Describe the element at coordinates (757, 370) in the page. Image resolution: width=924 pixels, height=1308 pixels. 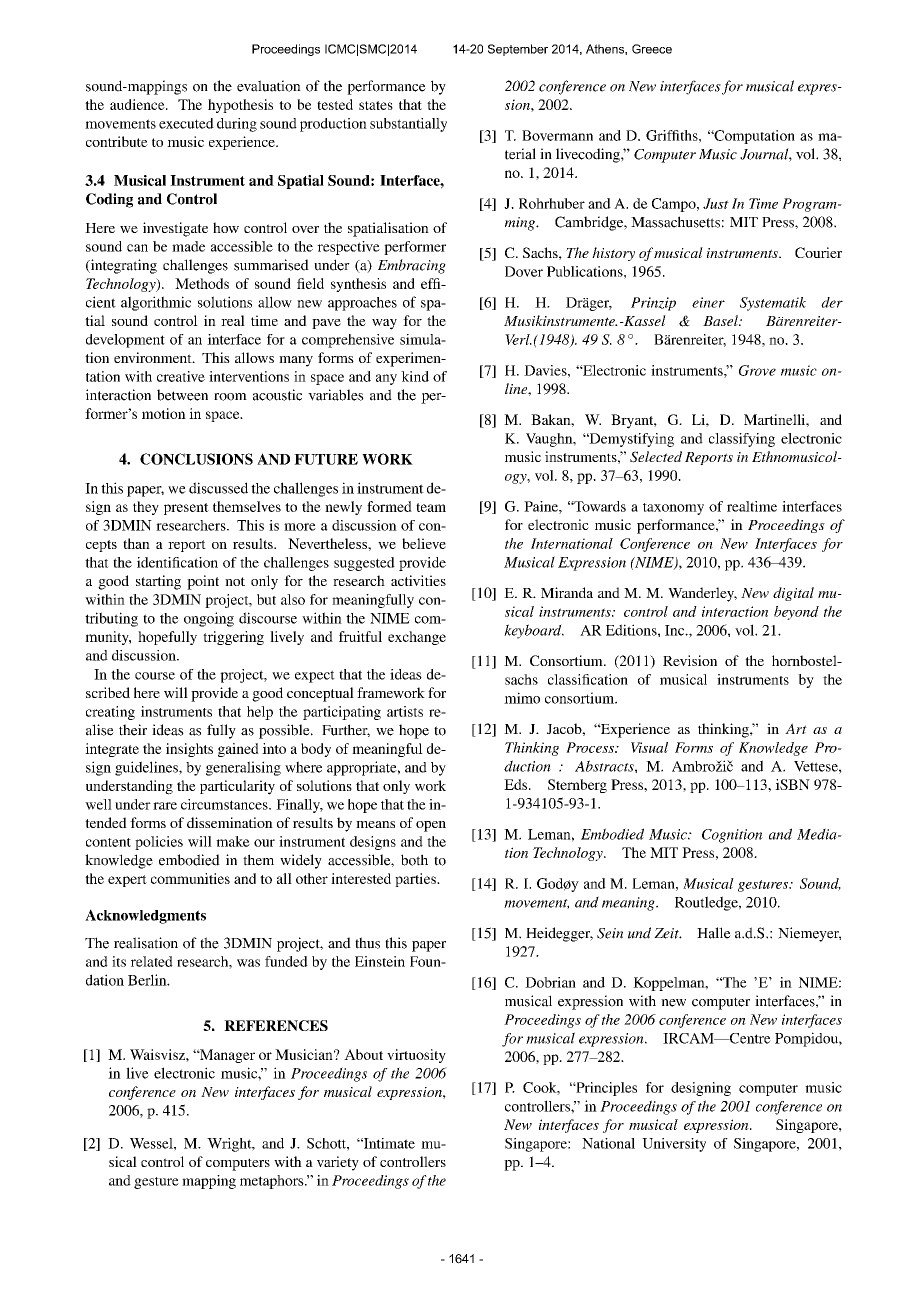
I see `Grove` at that location.
